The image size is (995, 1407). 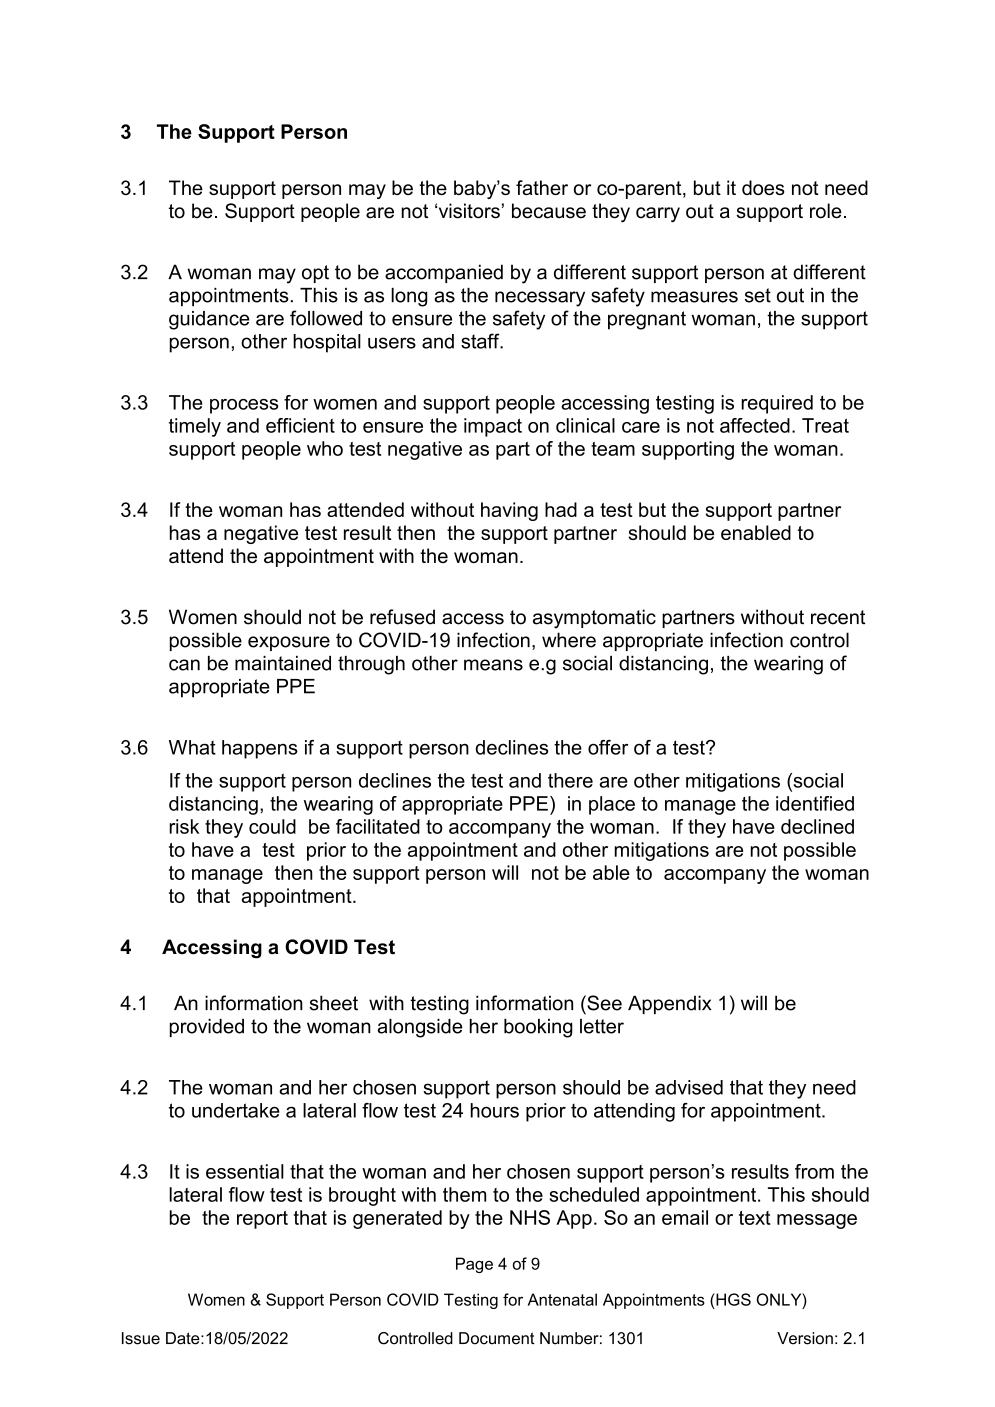 I want to click on there, so click(x=570, y=780).
